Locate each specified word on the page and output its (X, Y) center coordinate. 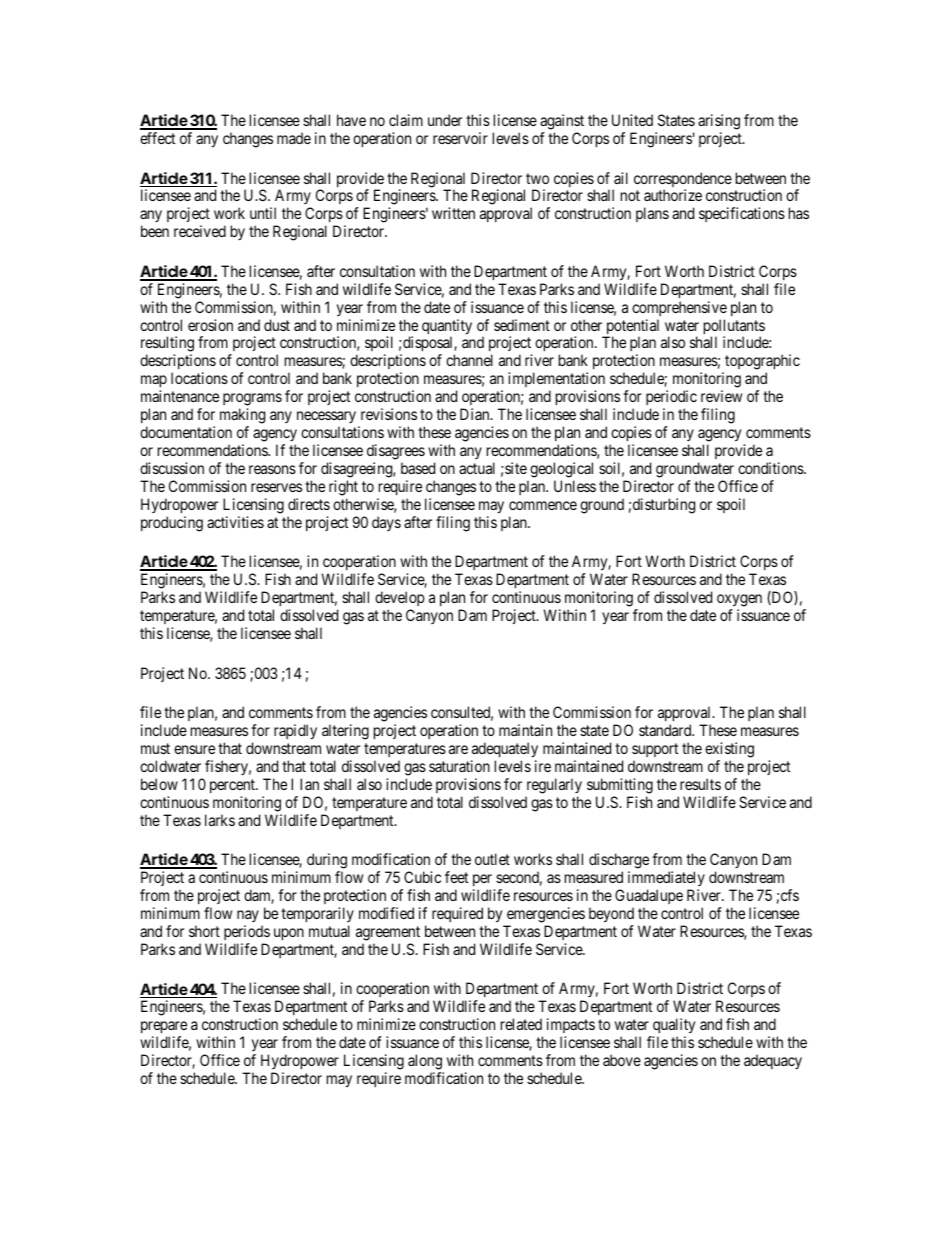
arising (719, 122)
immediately (666, 880)
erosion (210, 325)
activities (235, 522)
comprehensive (679, 308)
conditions (771, 468)
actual (477, 468)
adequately (505, 750)
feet (456, 877)
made (294, 138)
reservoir (460, 138)
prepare (164, 1029)
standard (666, 730)
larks (220, 820)
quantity (447, 328)
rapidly (295, 732)
